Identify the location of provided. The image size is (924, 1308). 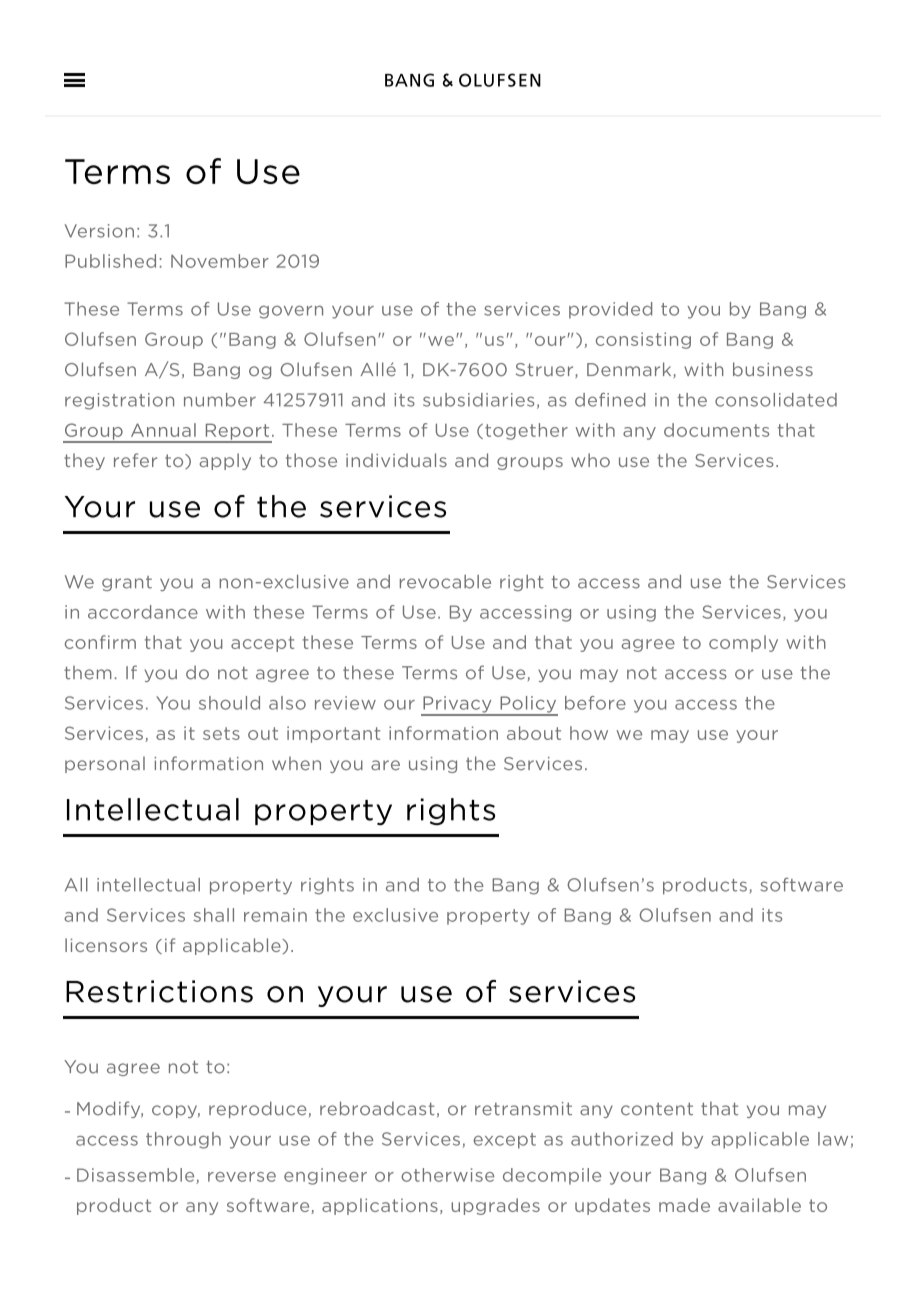
(610, 310).
